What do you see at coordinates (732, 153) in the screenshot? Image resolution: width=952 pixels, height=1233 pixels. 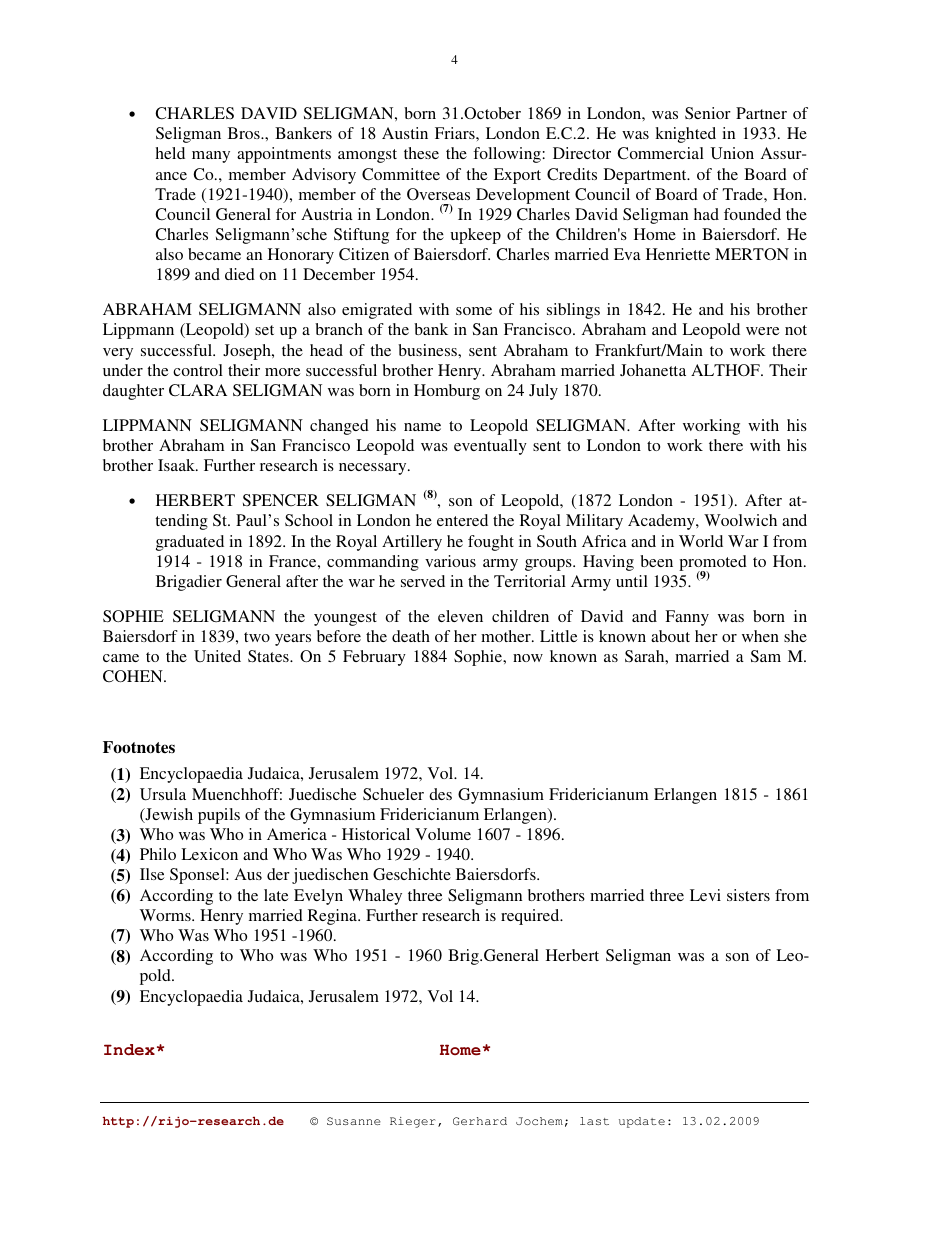 I see `Union` at bounding box center [732, 153].
